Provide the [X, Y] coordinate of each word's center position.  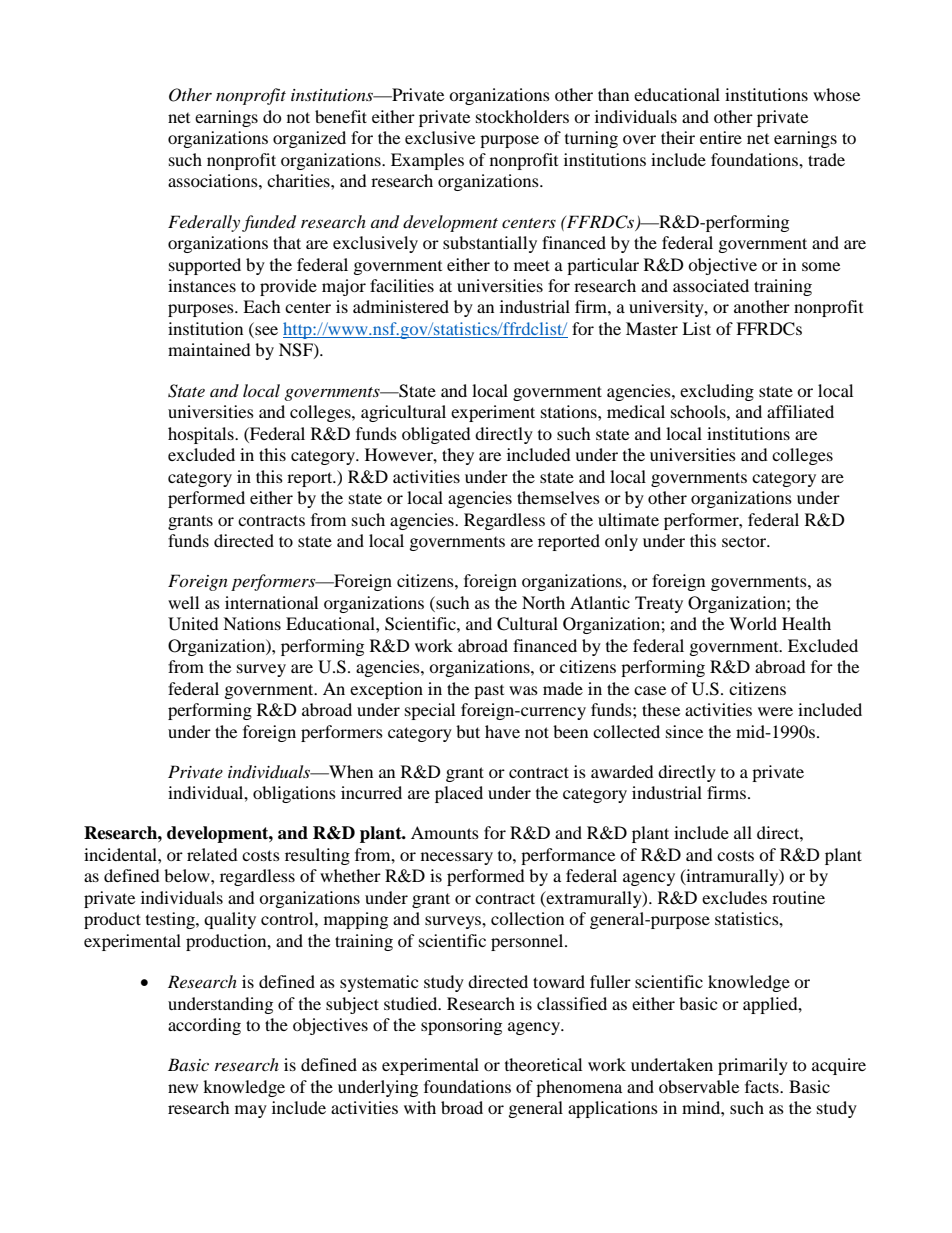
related [212, 854]
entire [721, 137]
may [251, 1111]
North [543, 602]
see [265, 332]
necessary [457, 858]
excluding [717, 392]
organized [309, 139]
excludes [734, 897]
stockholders [522, 116]
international [271, 602]
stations [570, 411]
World [753, 623]
